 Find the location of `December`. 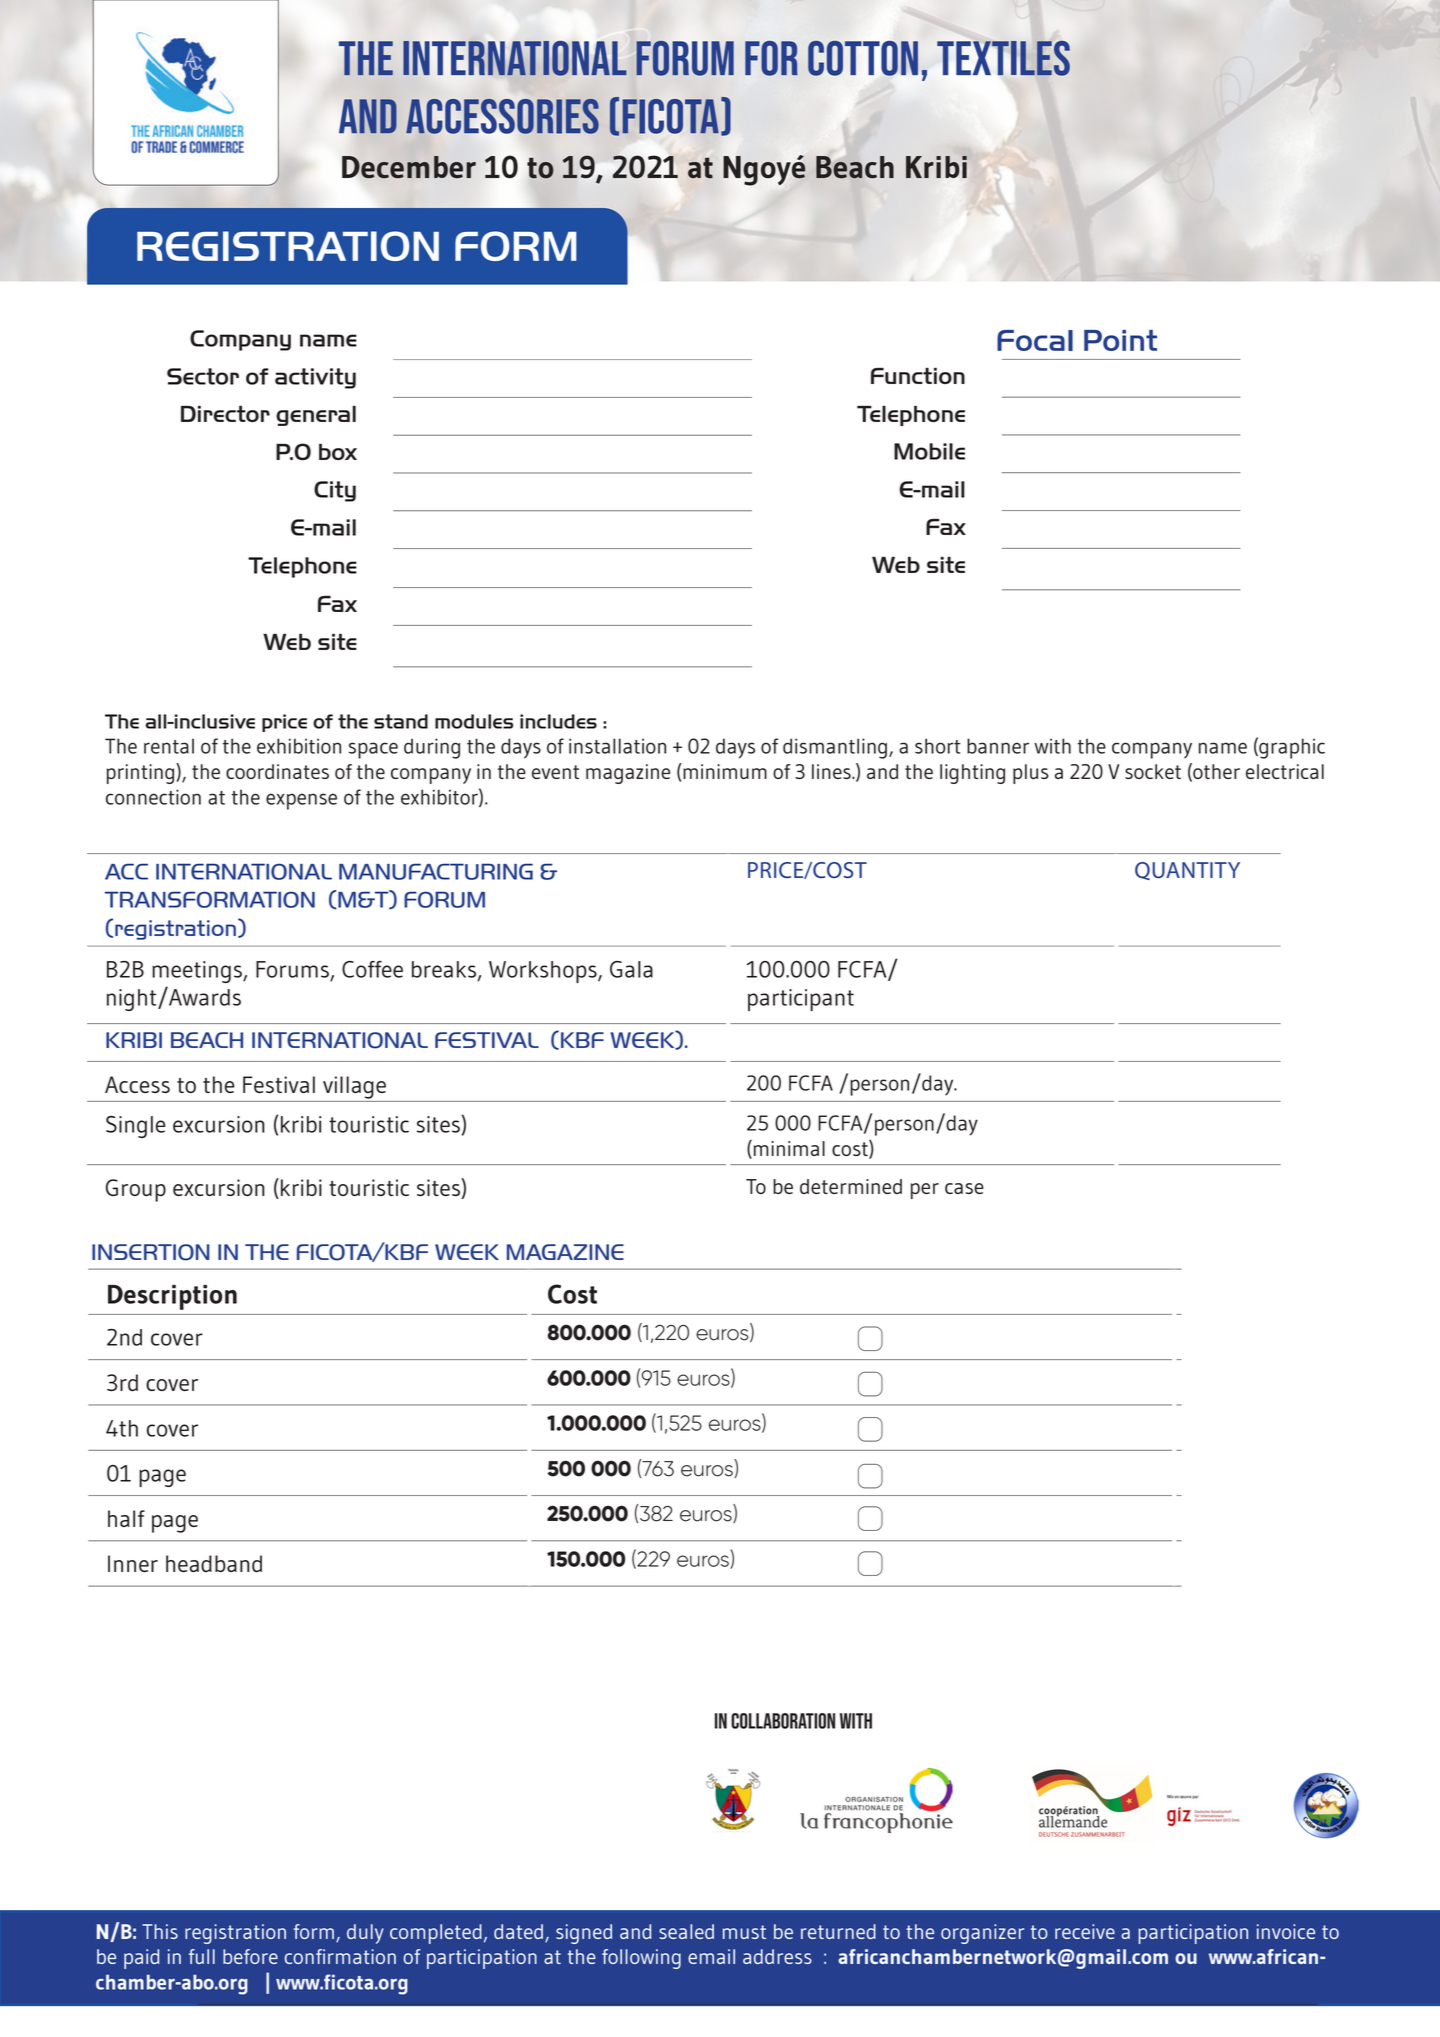

December is located at coordinates (409, 167).
